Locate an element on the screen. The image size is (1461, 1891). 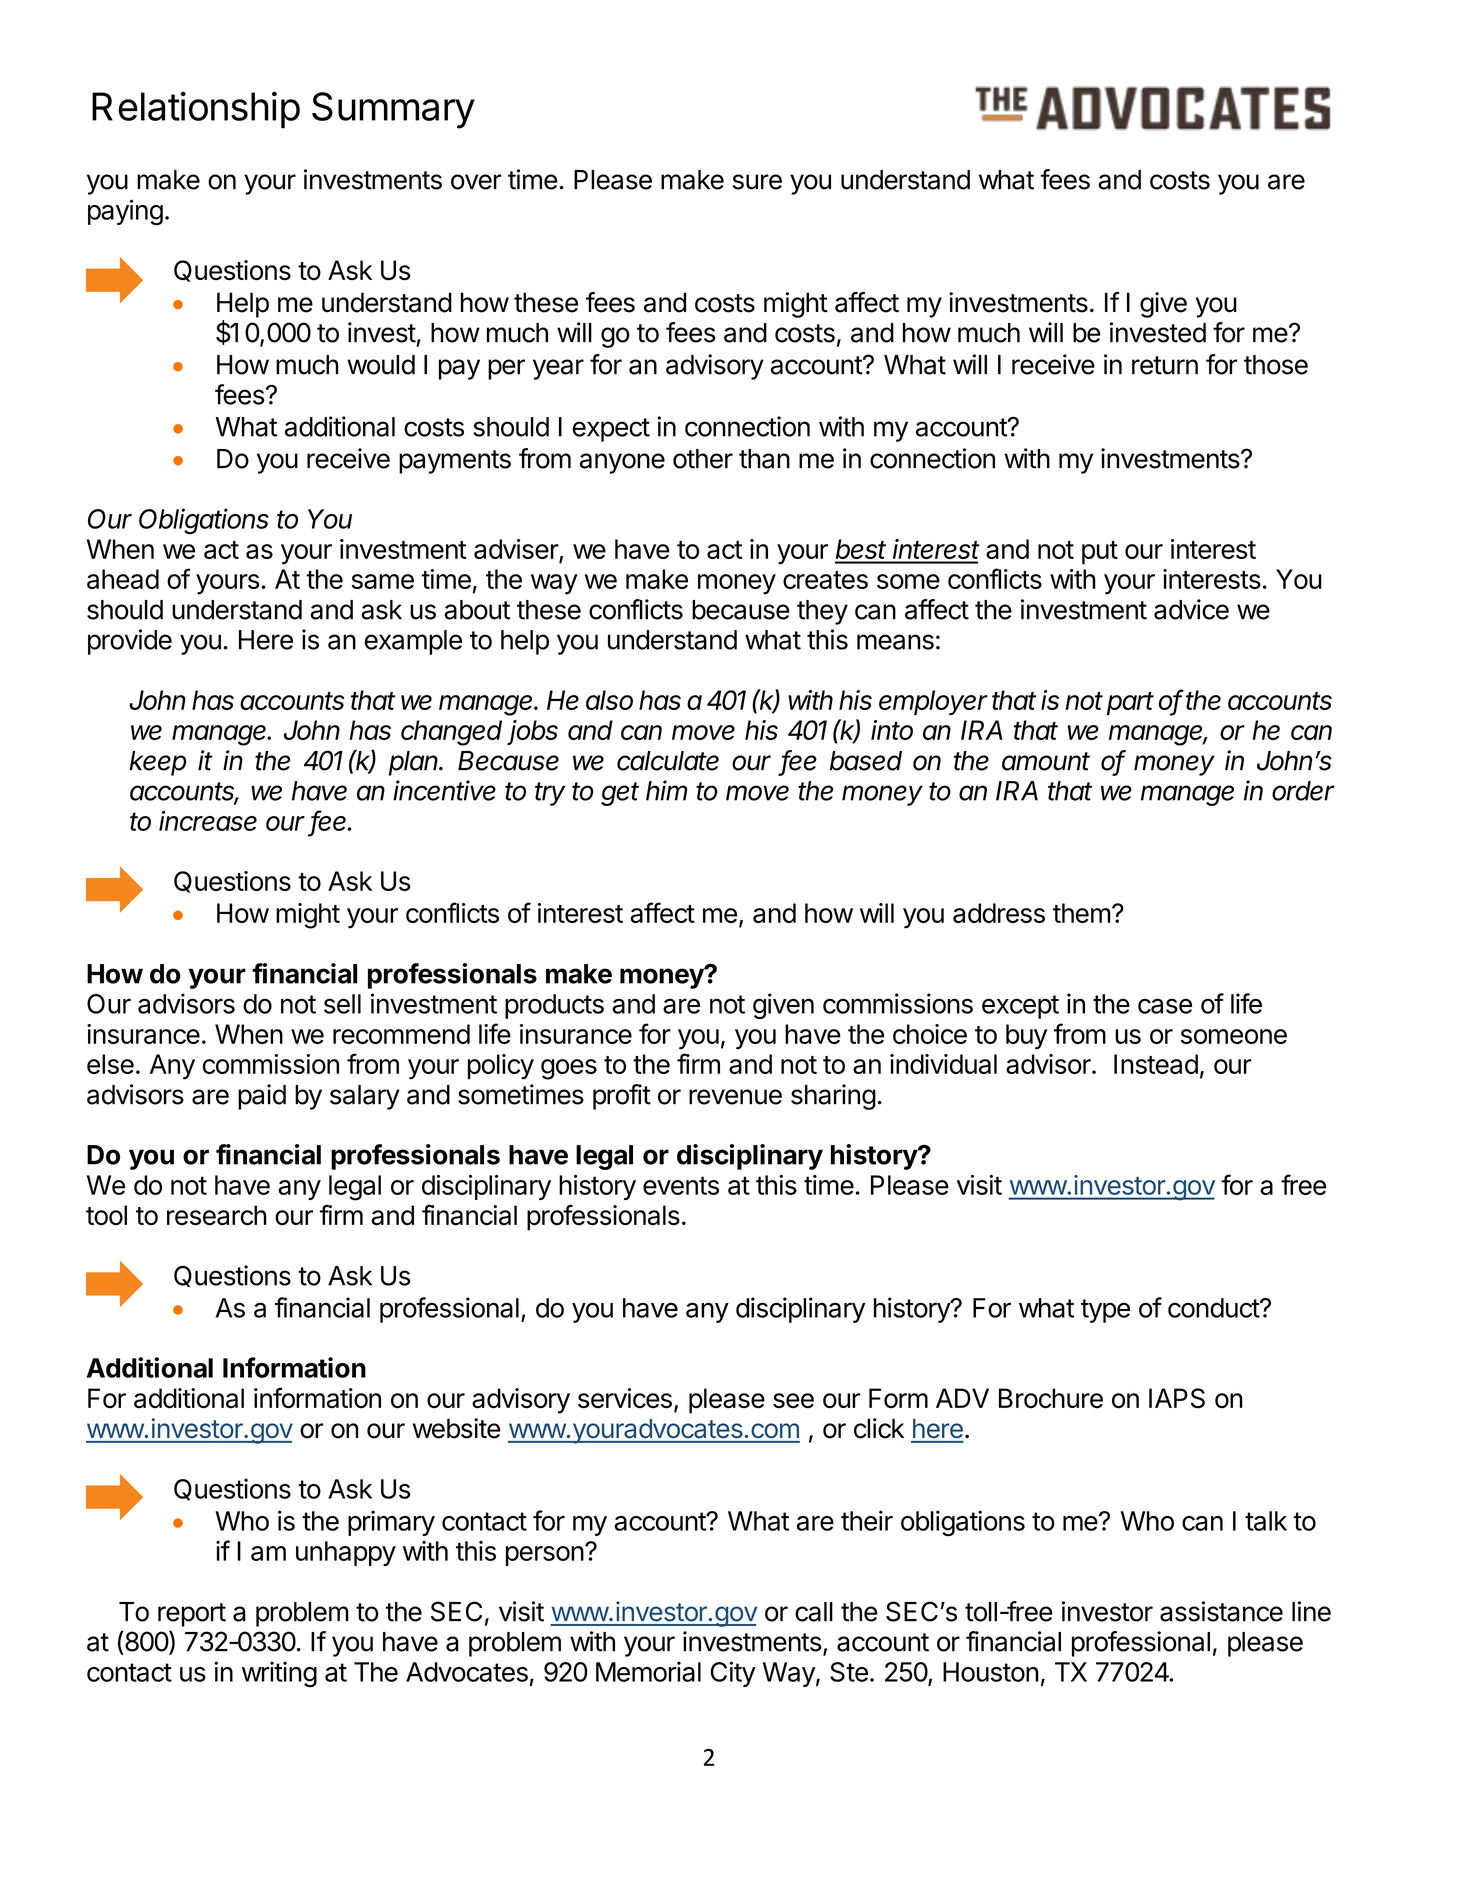
revenue is located at coordinates (735, 1097).
